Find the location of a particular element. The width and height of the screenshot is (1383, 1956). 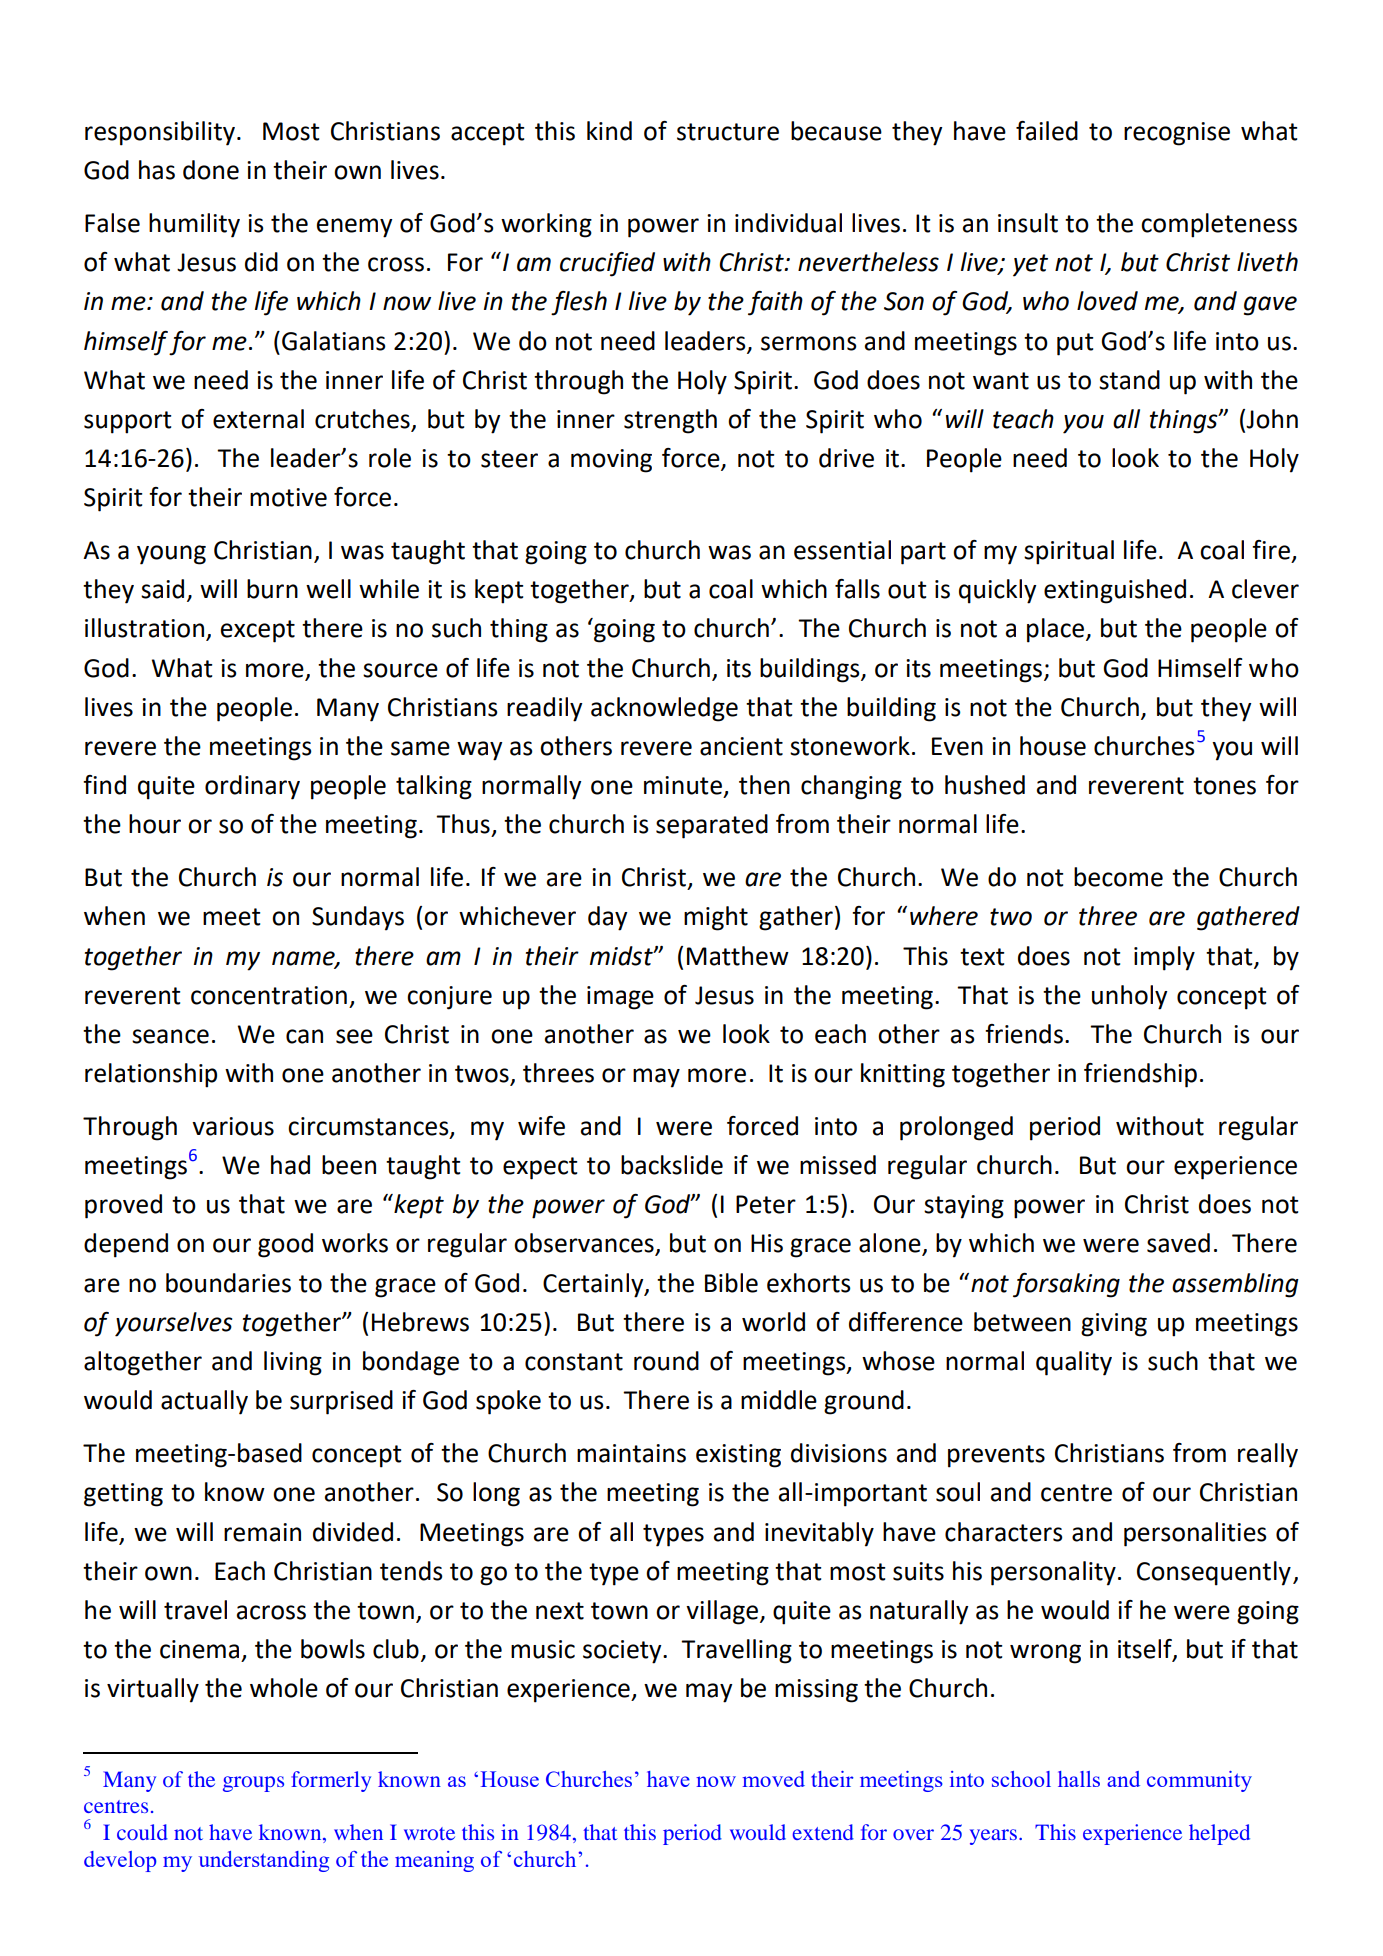

burn is located at coordinates (272, 589).
